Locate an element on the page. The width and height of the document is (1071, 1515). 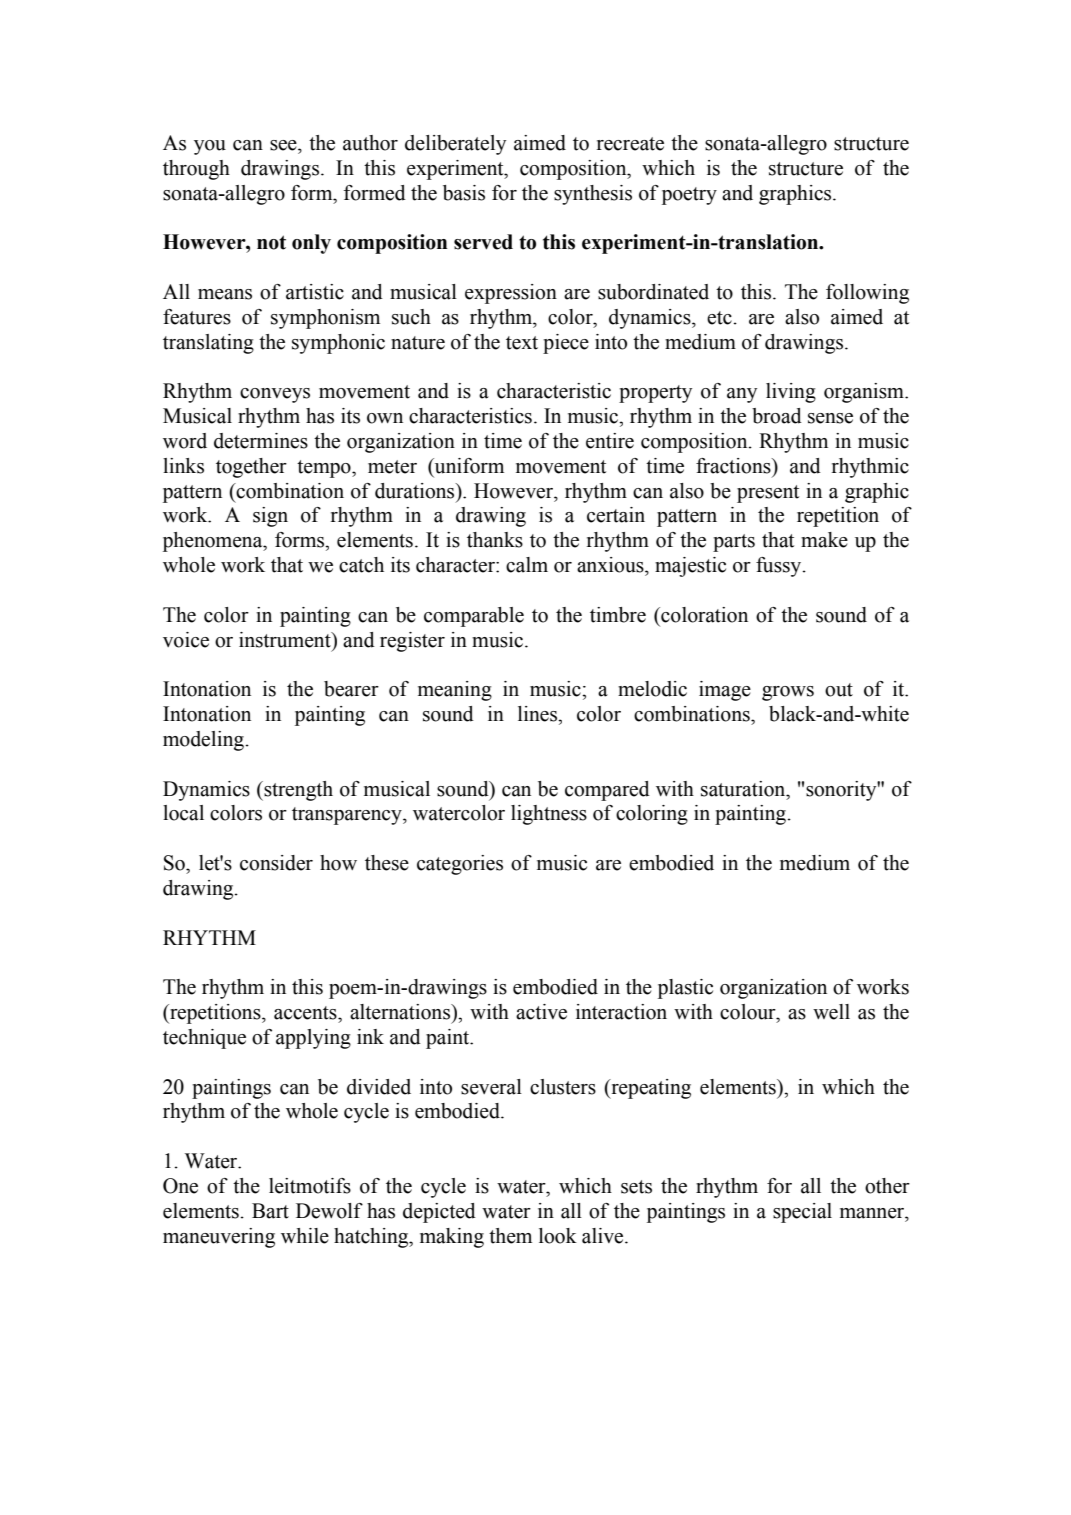
instrument is located at coordinates (286, 640).
